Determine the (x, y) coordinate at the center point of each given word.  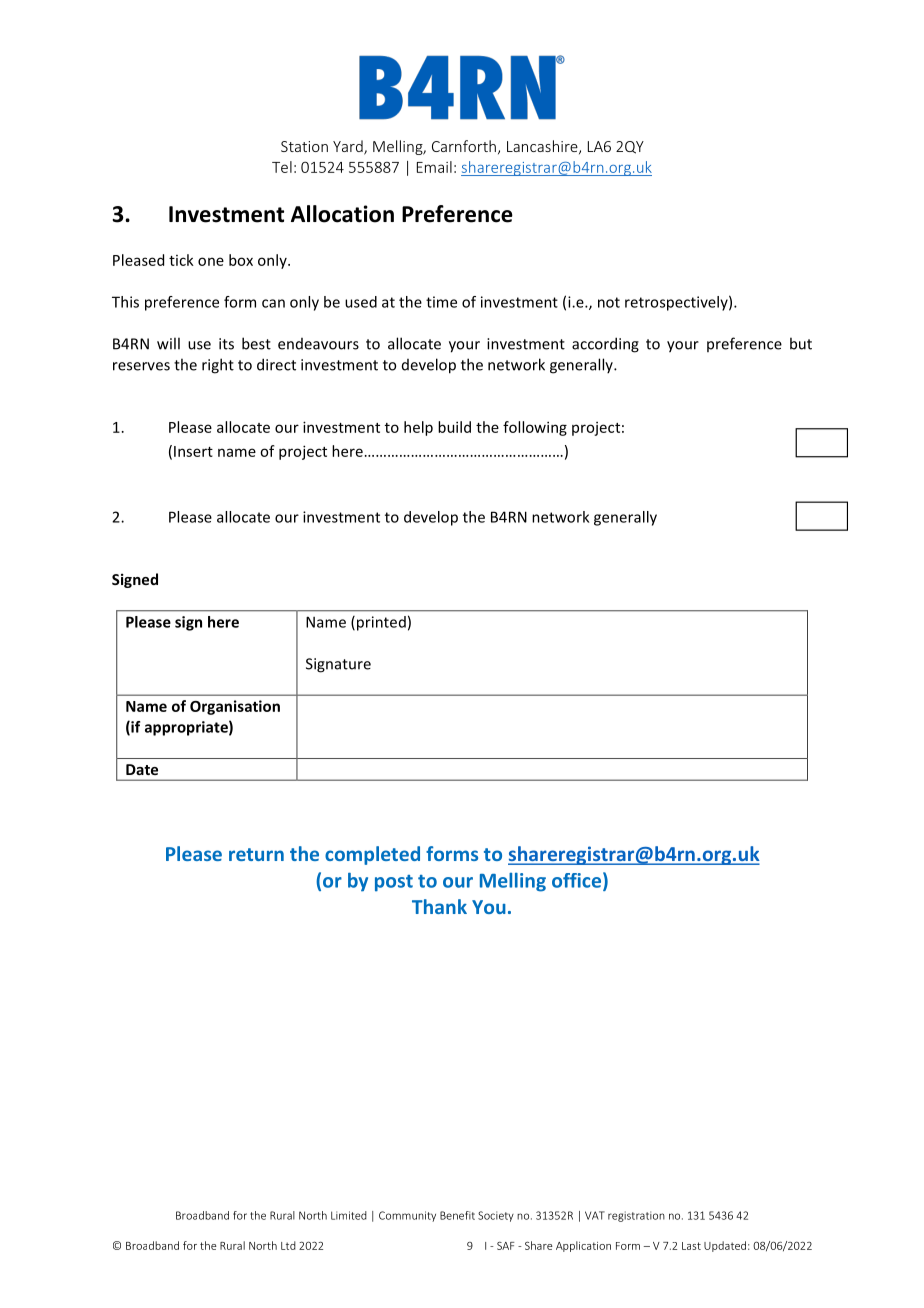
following (535, 428)
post (394, 883)
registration (636, 1216)
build (454, 427)
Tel (282, 167)
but (801, 343)
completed (372, 855)
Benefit (457, 1215)
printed (381, 623)
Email (434, 167)
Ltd (288, 1245)
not (609, 302)
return (256, 854)
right (218, 366)
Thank (439, 906)
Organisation (235, 707)
